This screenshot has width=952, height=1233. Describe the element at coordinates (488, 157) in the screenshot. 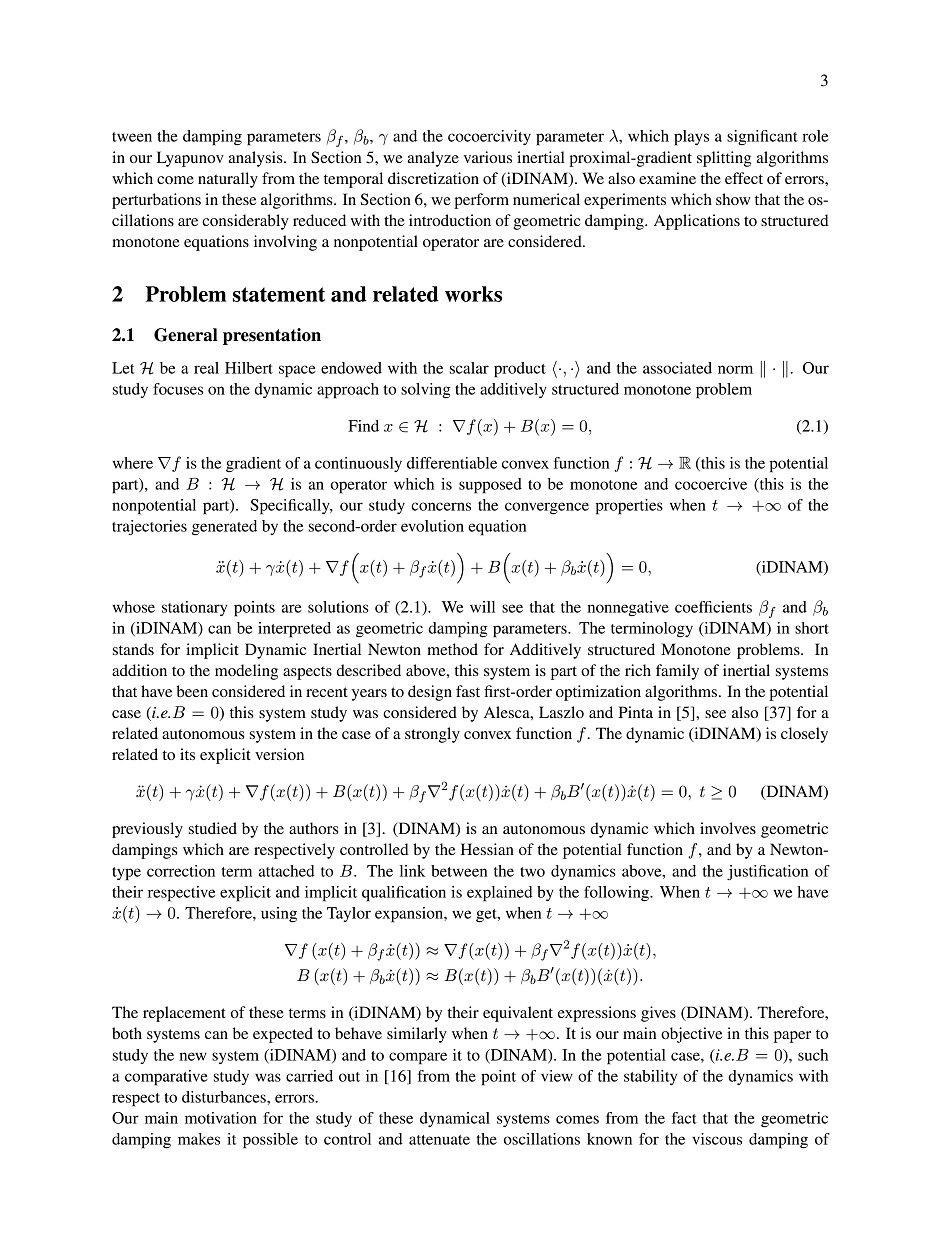

I see `various` at that location.
